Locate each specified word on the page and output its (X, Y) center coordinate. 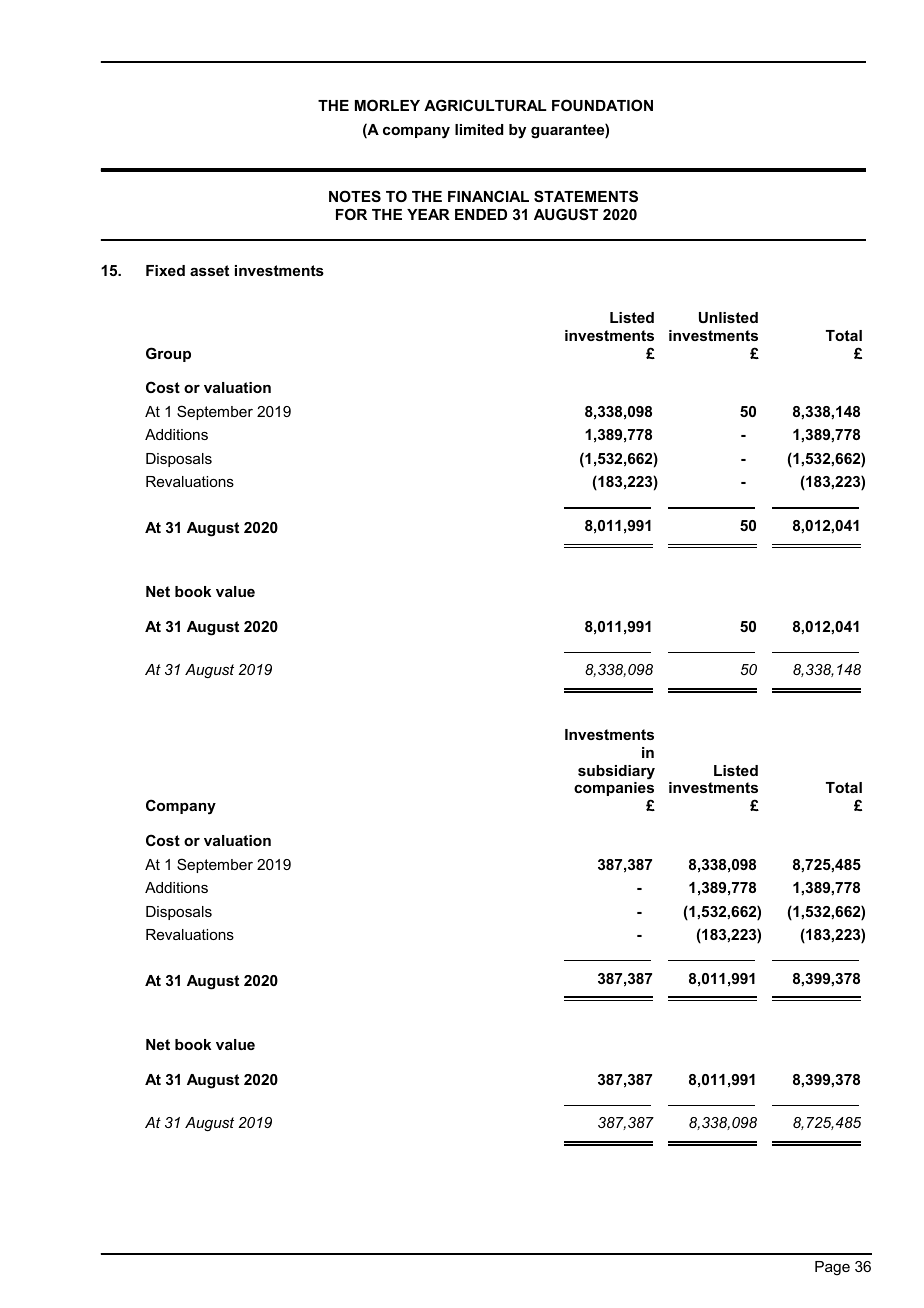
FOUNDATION (602, 105)
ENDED (481, 214)
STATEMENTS (586, 196)
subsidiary (616, 772)
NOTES (355, 196)
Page (832, 1268)
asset (209, 270)
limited (479, 129)
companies (614, 789)
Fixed (165, 270)
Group (168, 354)
